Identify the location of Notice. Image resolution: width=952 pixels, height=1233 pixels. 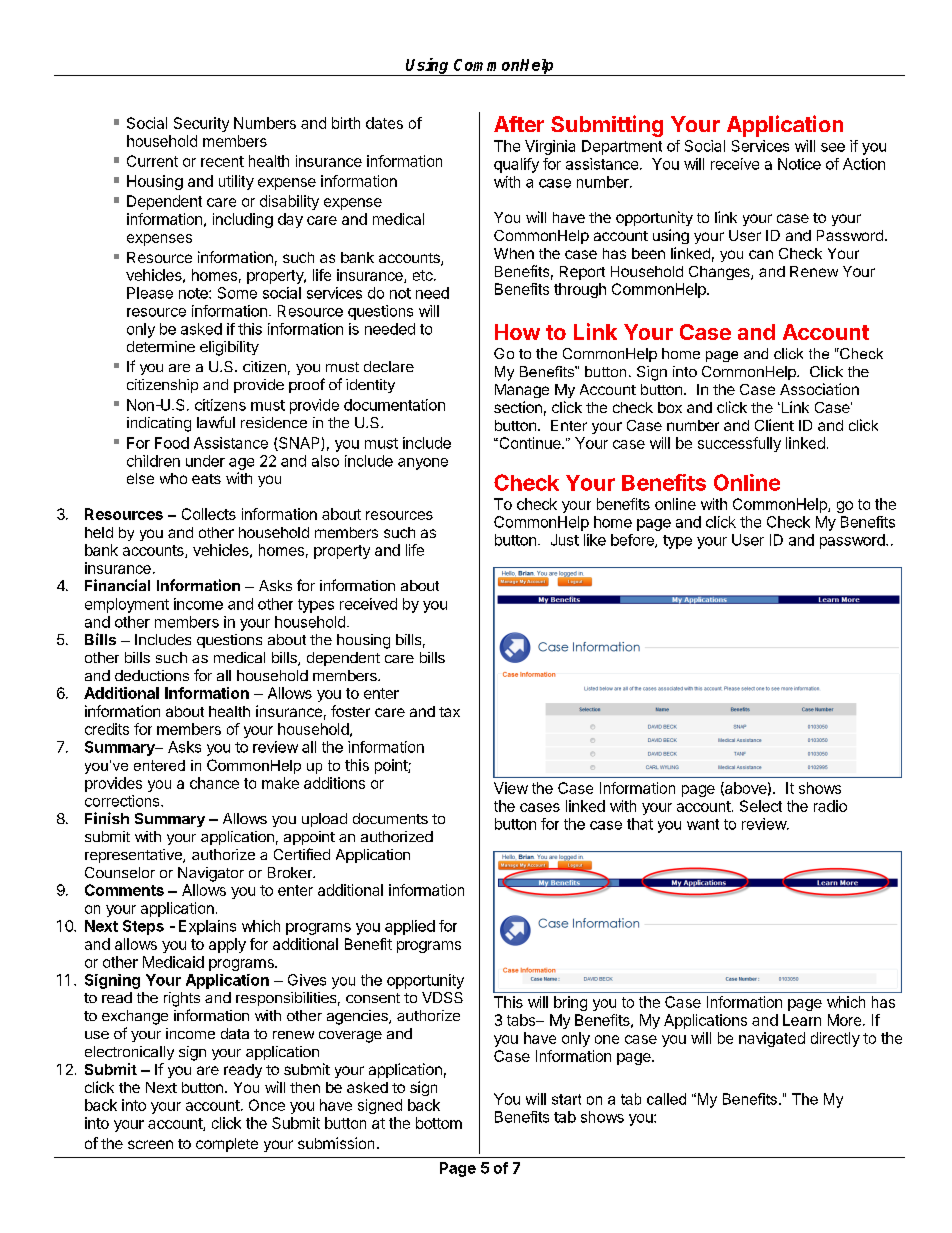
(799, 164).
